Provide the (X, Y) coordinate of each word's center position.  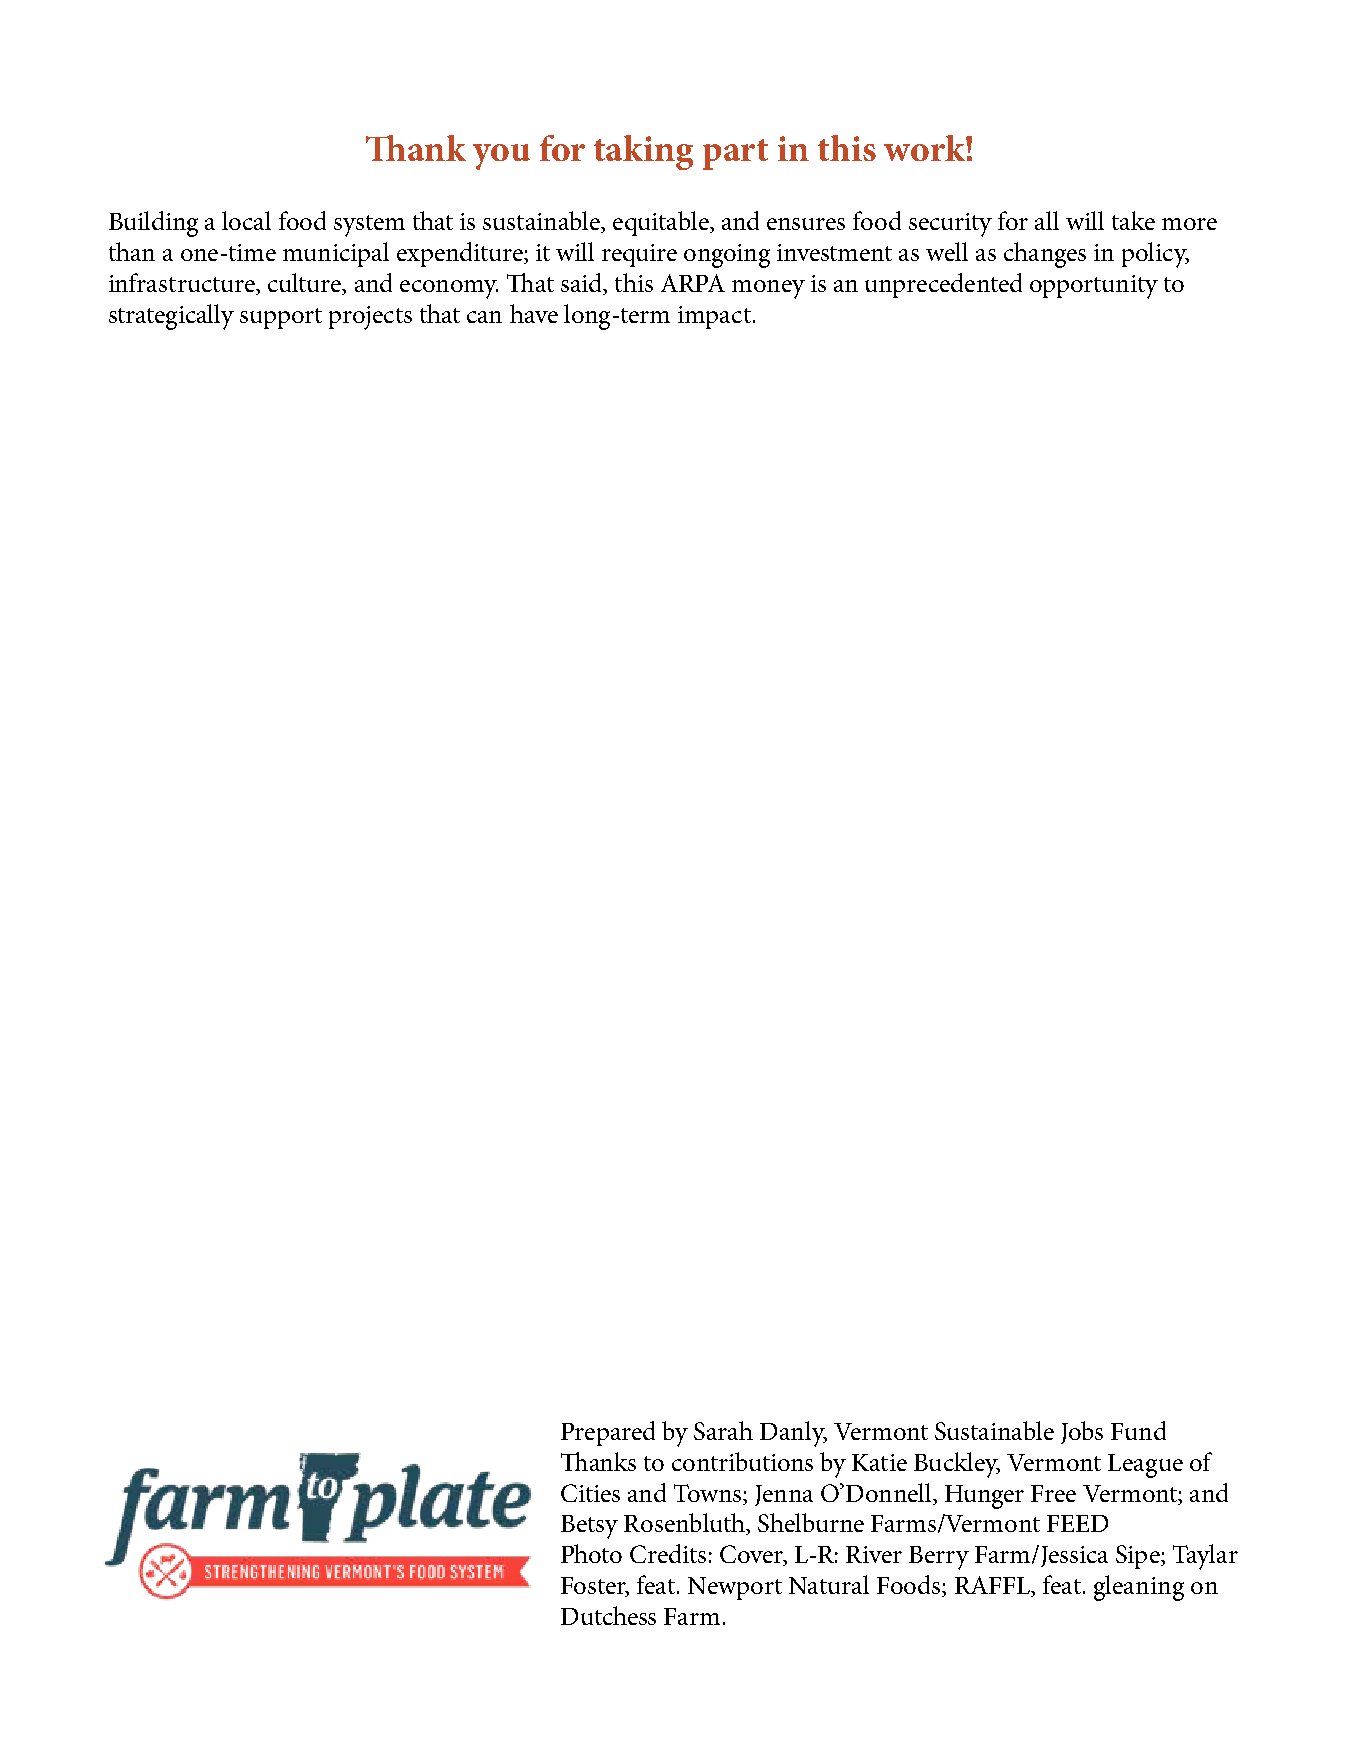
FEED (1077, 1523)
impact (714, 317)
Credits (668, 1553)
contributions (742, 1461)
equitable (662, 223)
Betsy (589, 1527)
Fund (1138, 1430)
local (246, 220)
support (281, 318)
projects (370, 318)
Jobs (1082, 1432)
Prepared (608, 1433)
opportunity (1094, 287)
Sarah (723, 1430)
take (1133, 220)
